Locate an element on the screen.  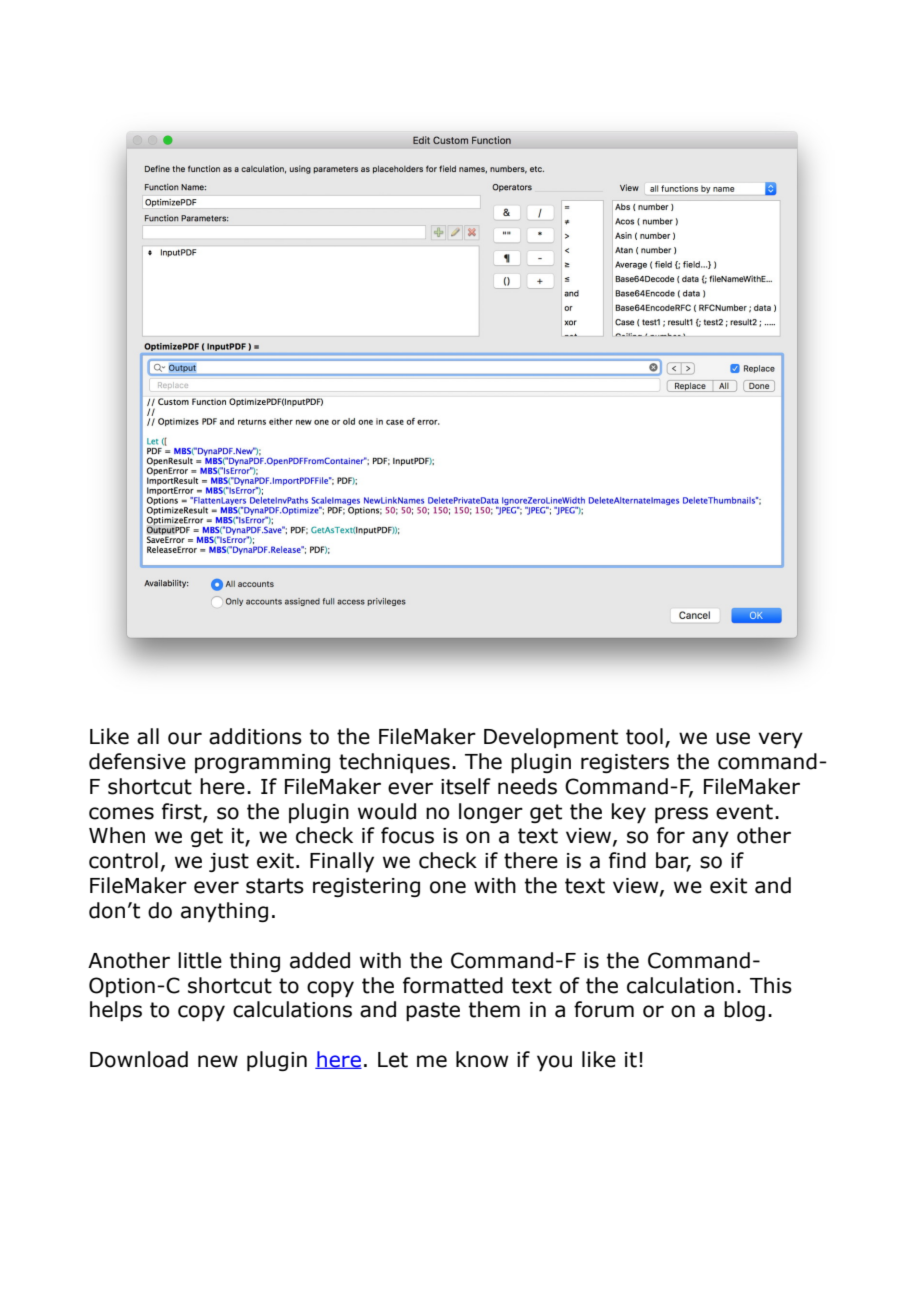
bar is located at coordinates (673, 861).
